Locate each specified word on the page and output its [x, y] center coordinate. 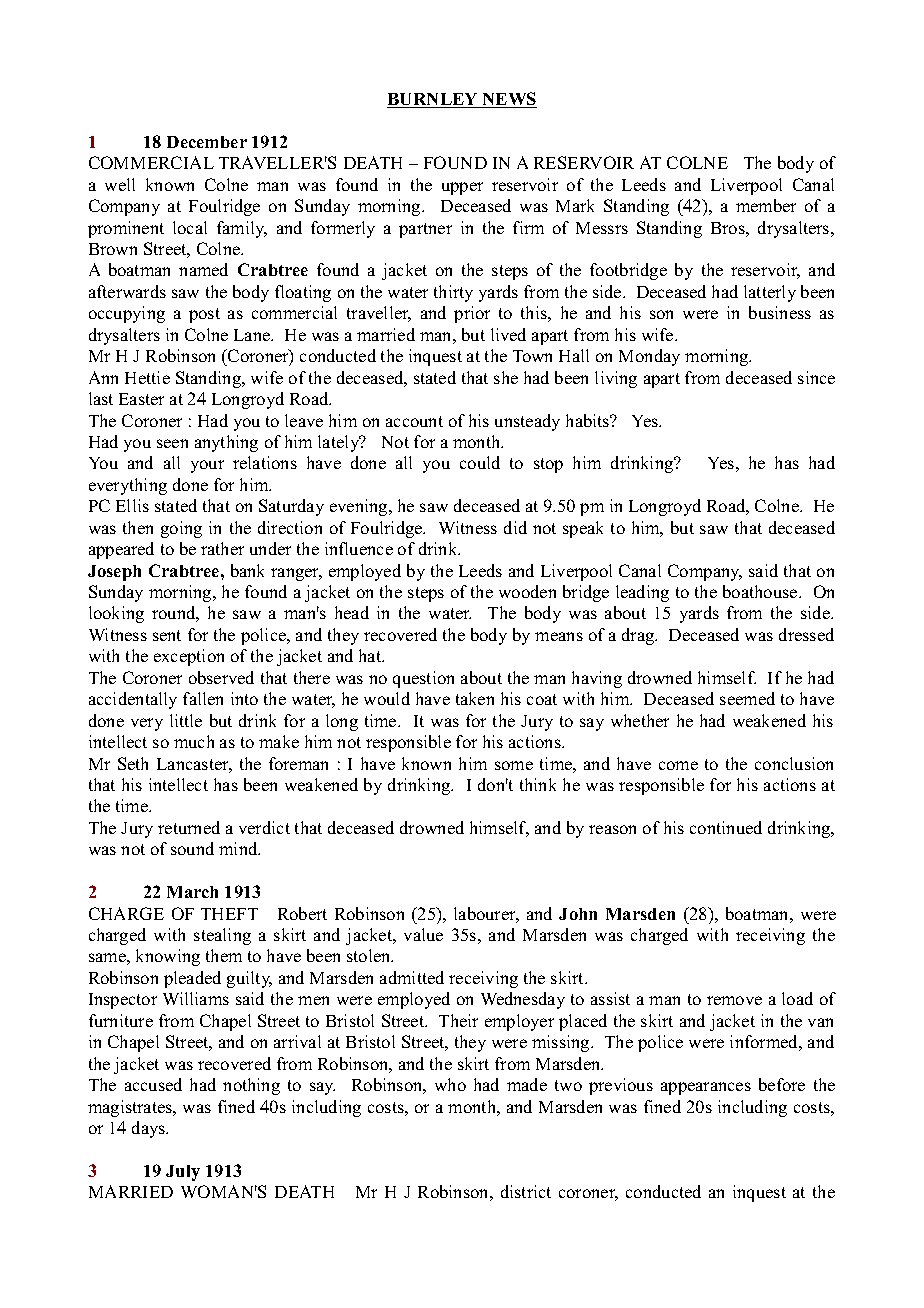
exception [189, 657]
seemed [747, 698]
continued [726, 827]
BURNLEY [434, 100]
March [192, 892]
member [766, 205]
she [506, 377]
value [423, 934]
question [423, 679]
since [816, 377]
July [183, 1173]
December [207, 142]
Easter [141, 399]
